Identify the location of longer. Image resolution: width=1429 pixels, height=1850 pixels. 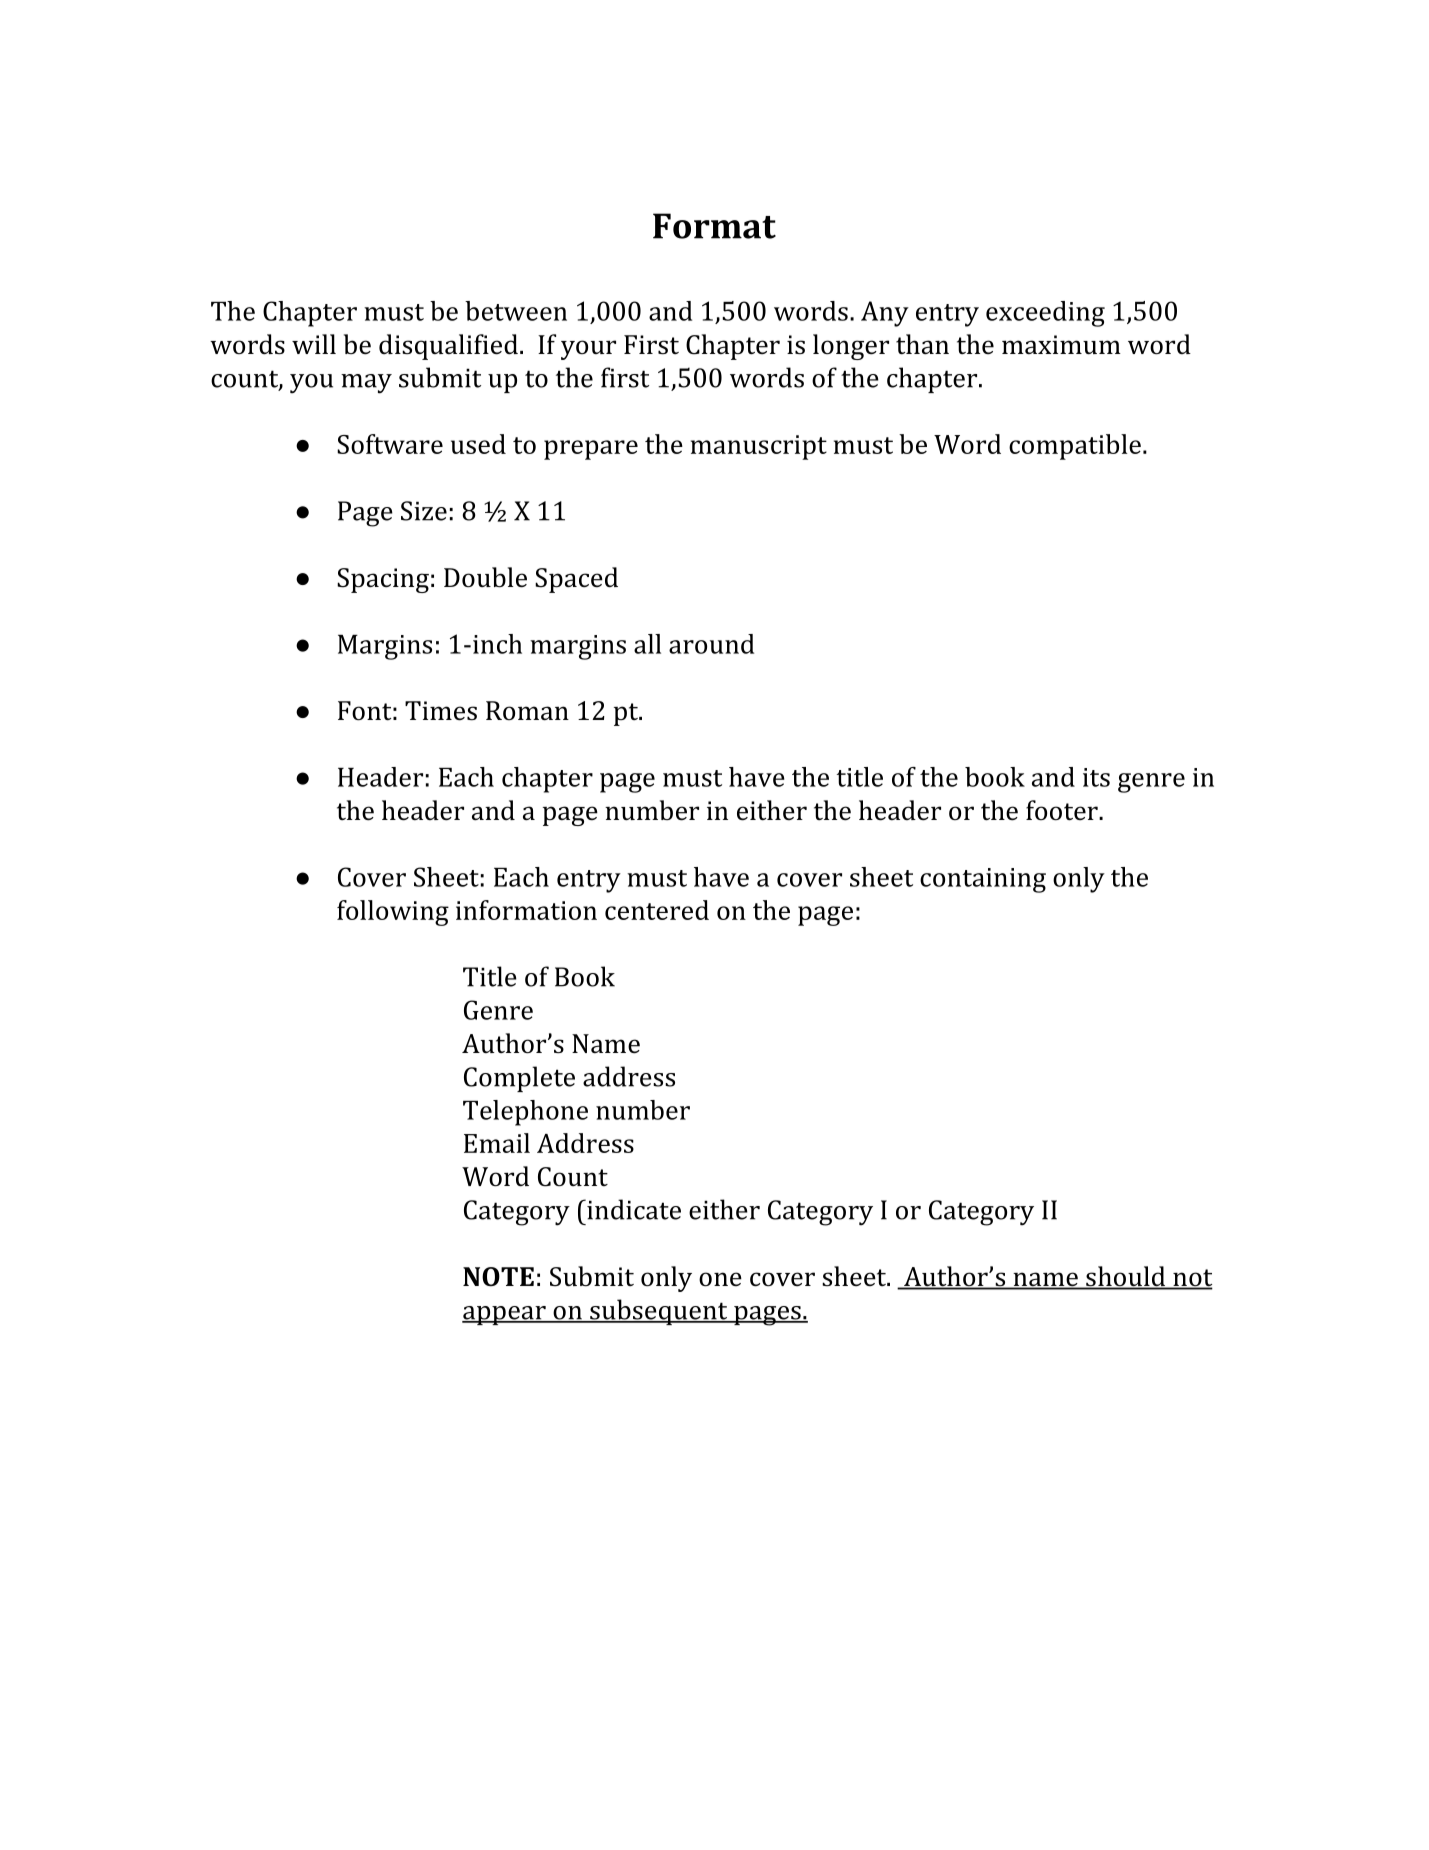
(851, 347).
